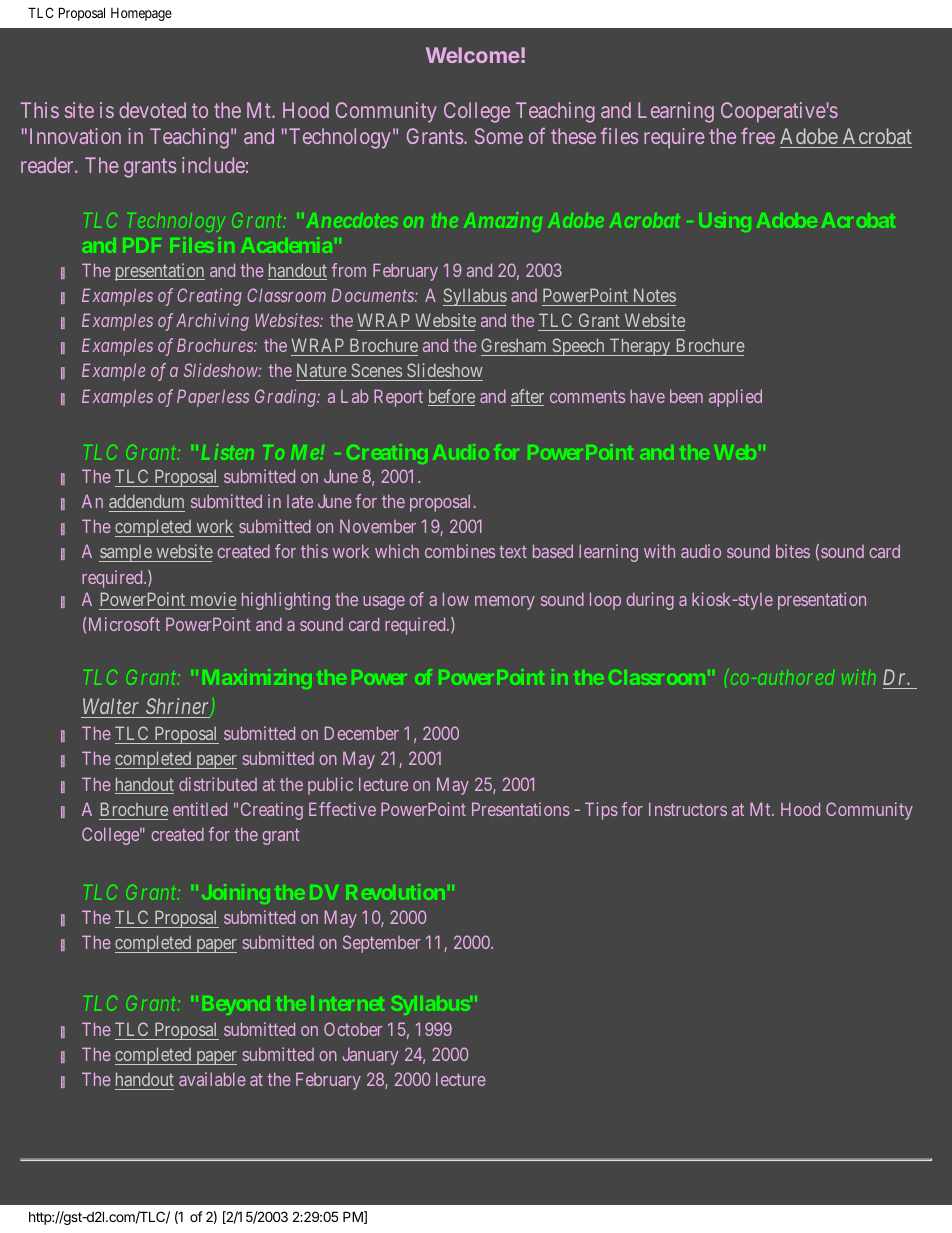 Image resolution: width=952 pixels, height=1233 pixels. Describe the element at coordinates (688, 809) in the page. I see `Instructors` at that location.
